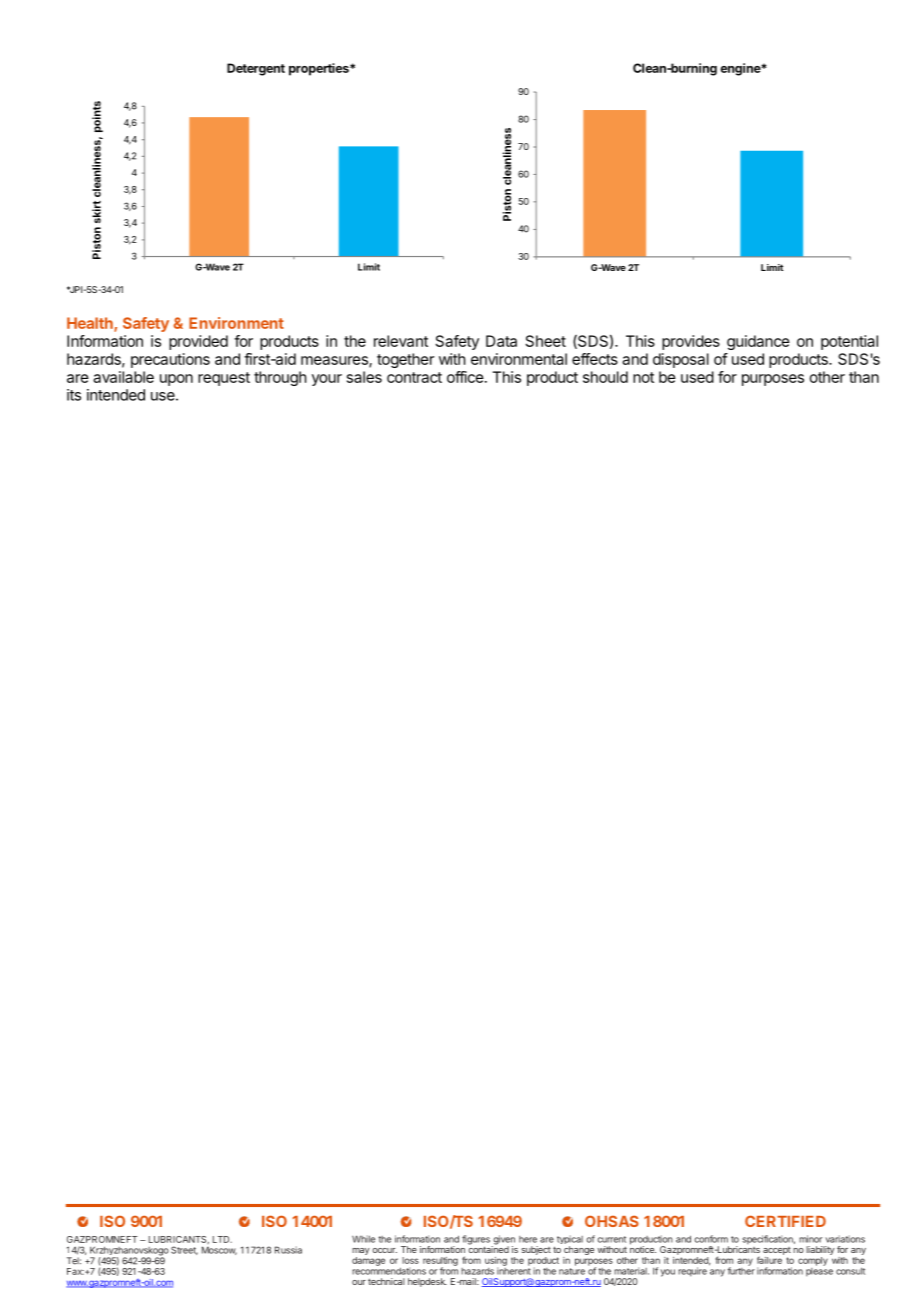  Describe the element at coordinates (681, 360) in the screenshot. I see `disposal` at that location.
